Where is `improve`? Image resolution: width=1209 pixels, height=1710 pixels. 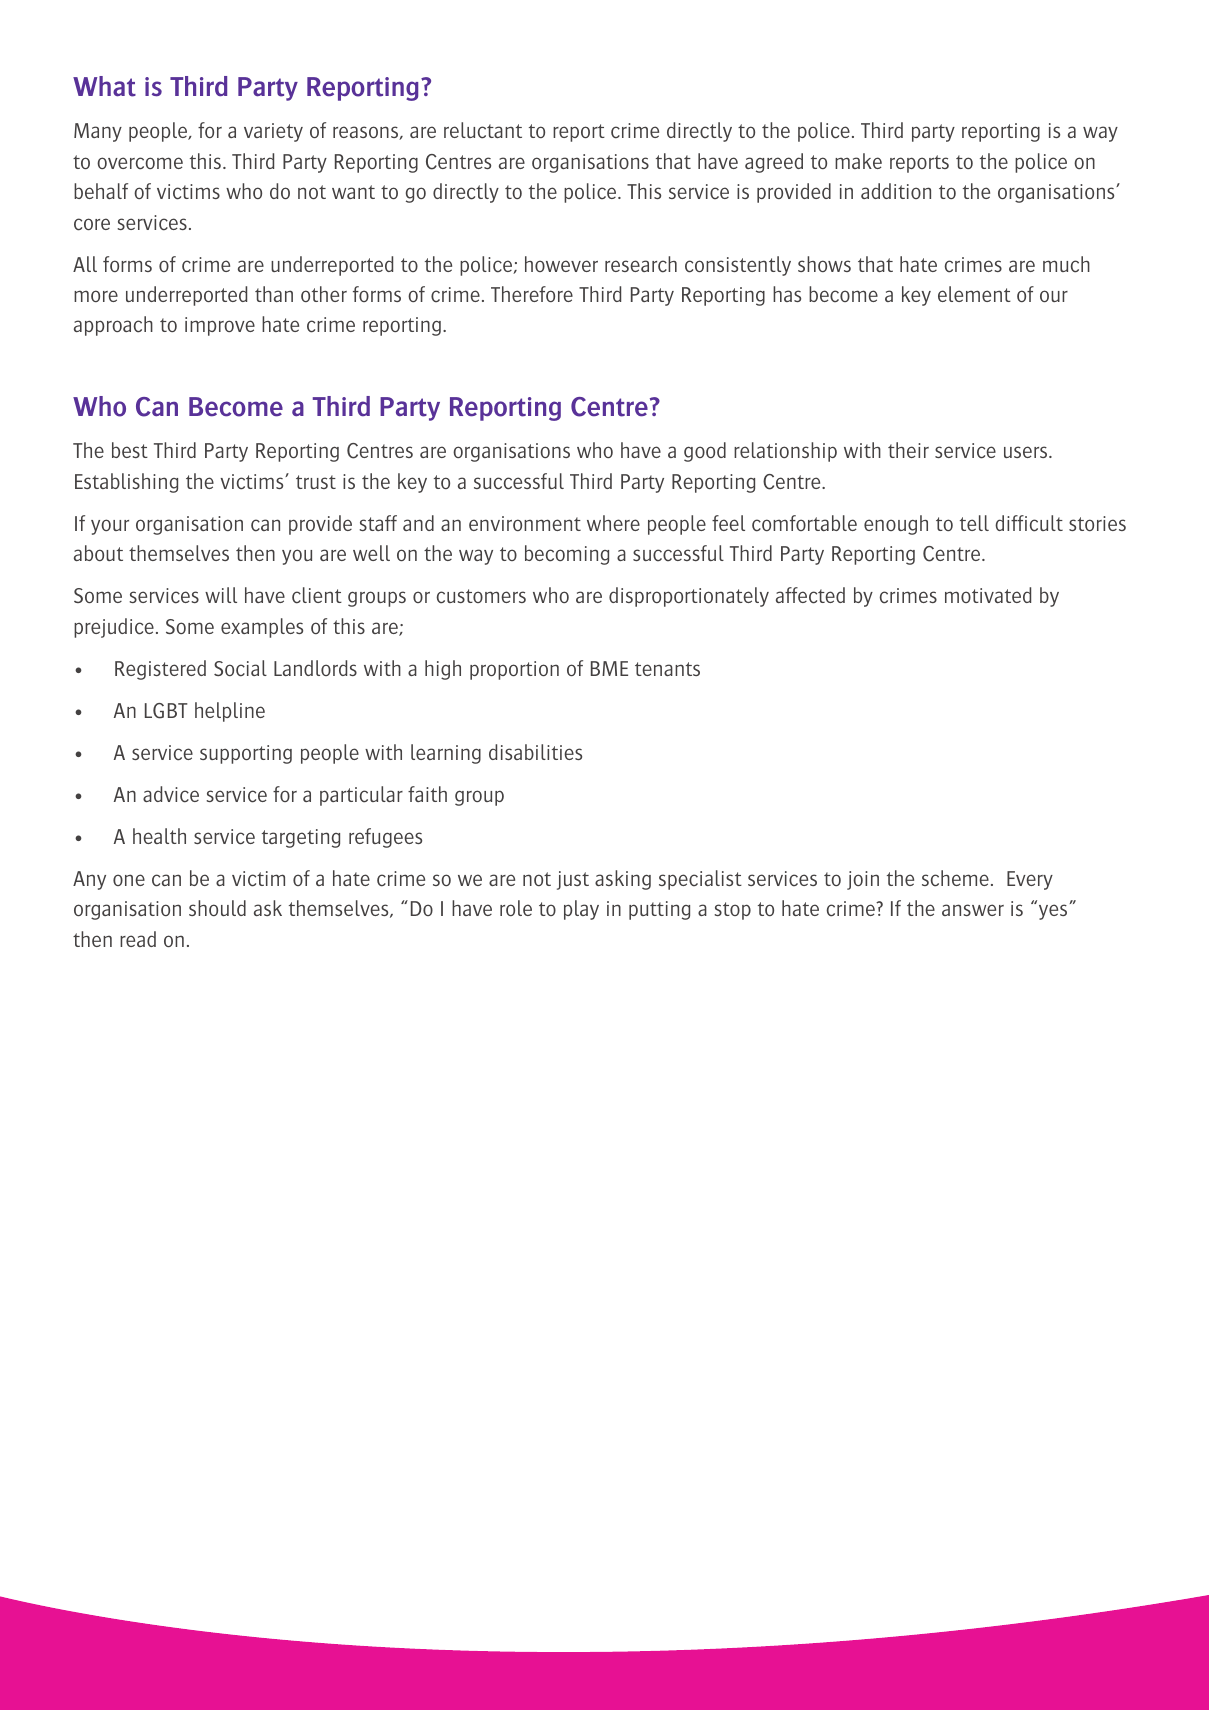 improve is located at coordinates (220, 326).
